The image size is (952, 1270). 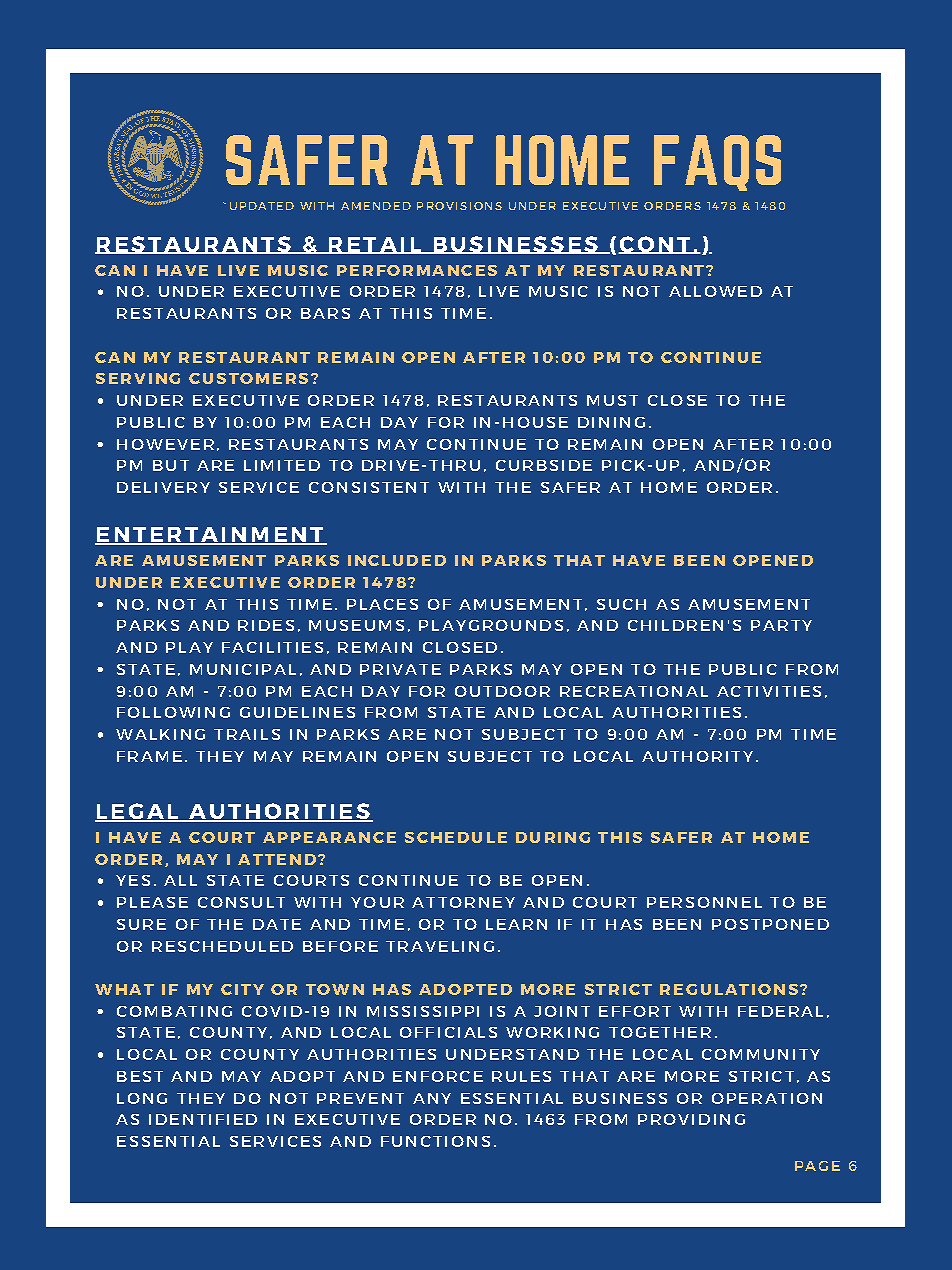 I want to click on DINING, so click(x=611, y=422).
